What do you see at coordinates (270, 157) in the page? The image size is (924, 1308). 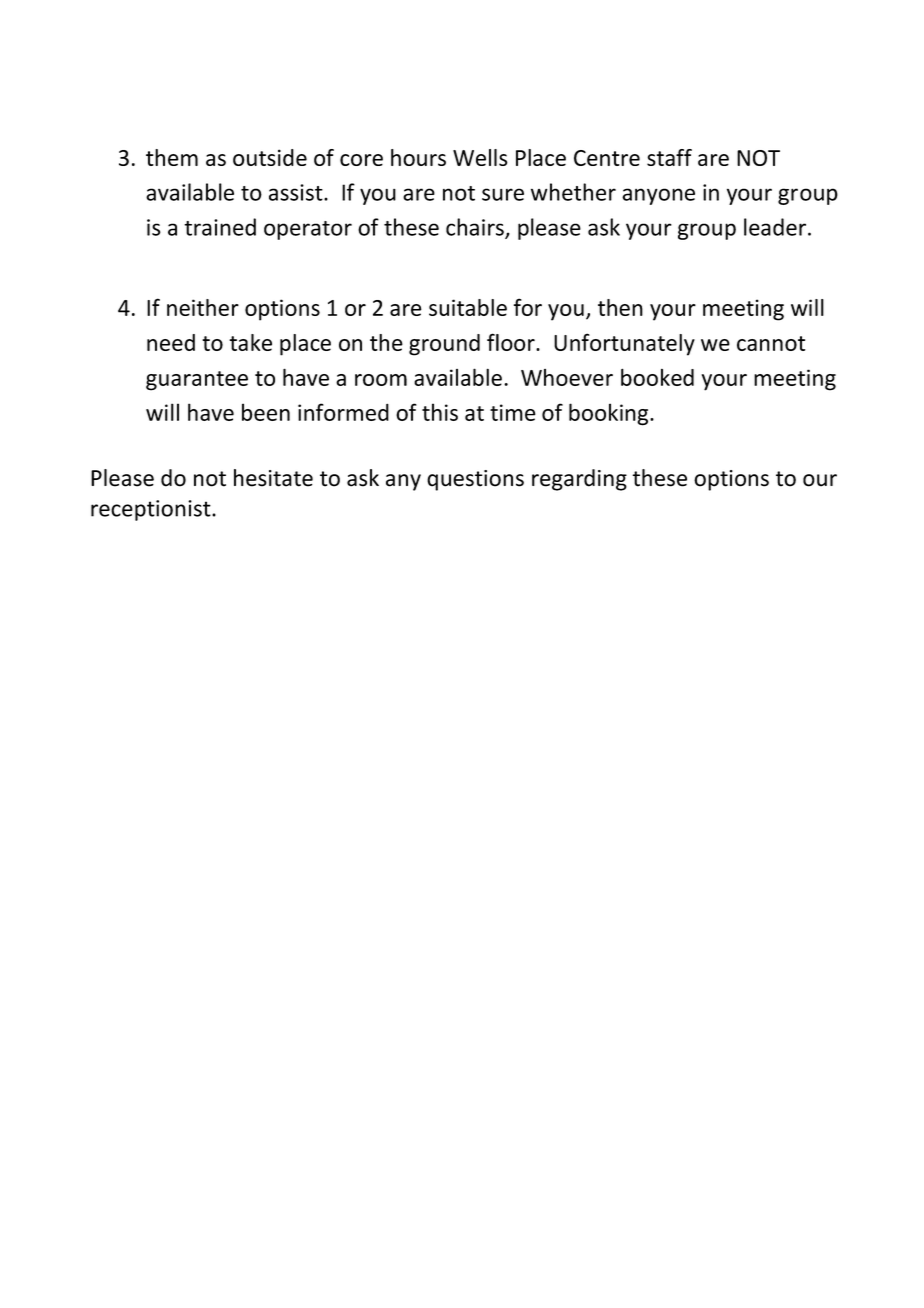 I see `outside` at bounding box center [270, 157].
